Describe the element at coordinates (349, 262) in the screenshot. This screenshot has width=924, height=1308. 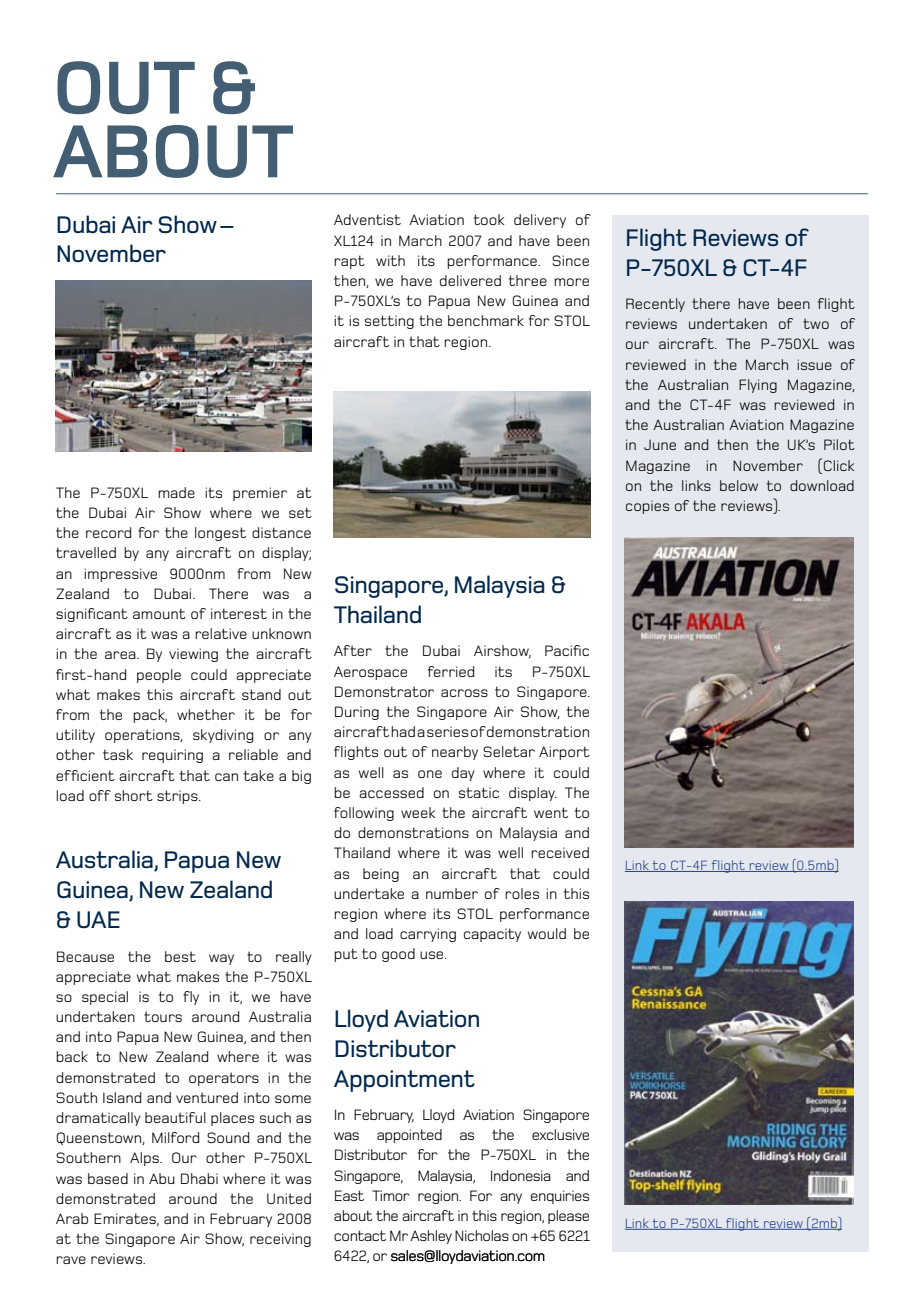
I see `rapt` at that location.
